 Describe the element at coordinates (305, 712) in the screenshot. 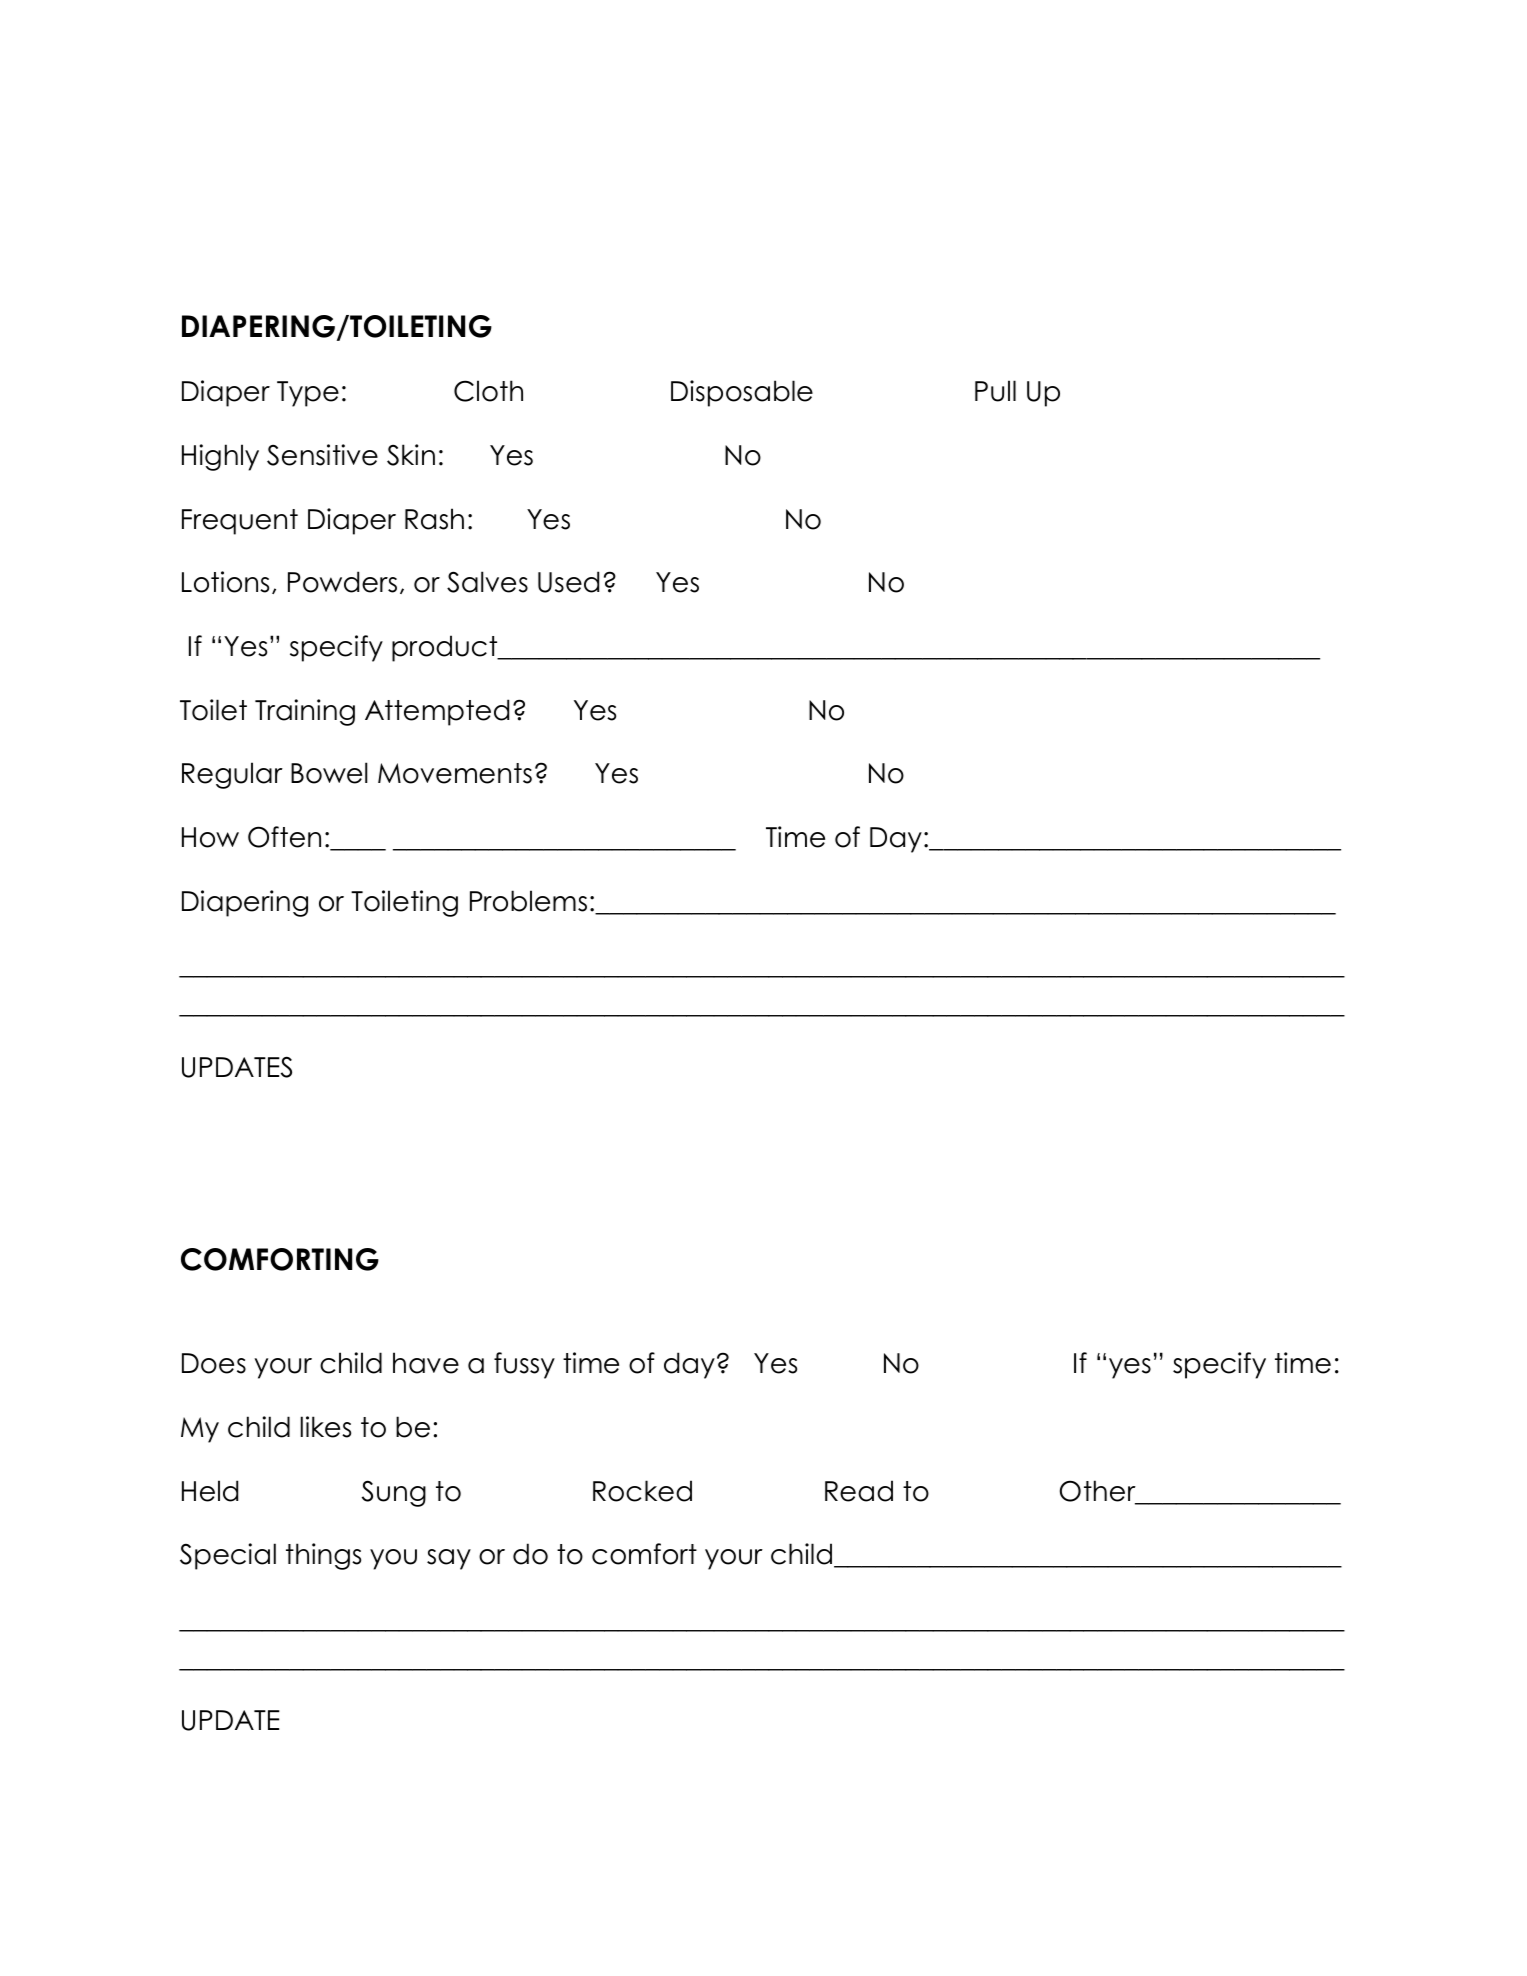

I see `Training` at that location.
